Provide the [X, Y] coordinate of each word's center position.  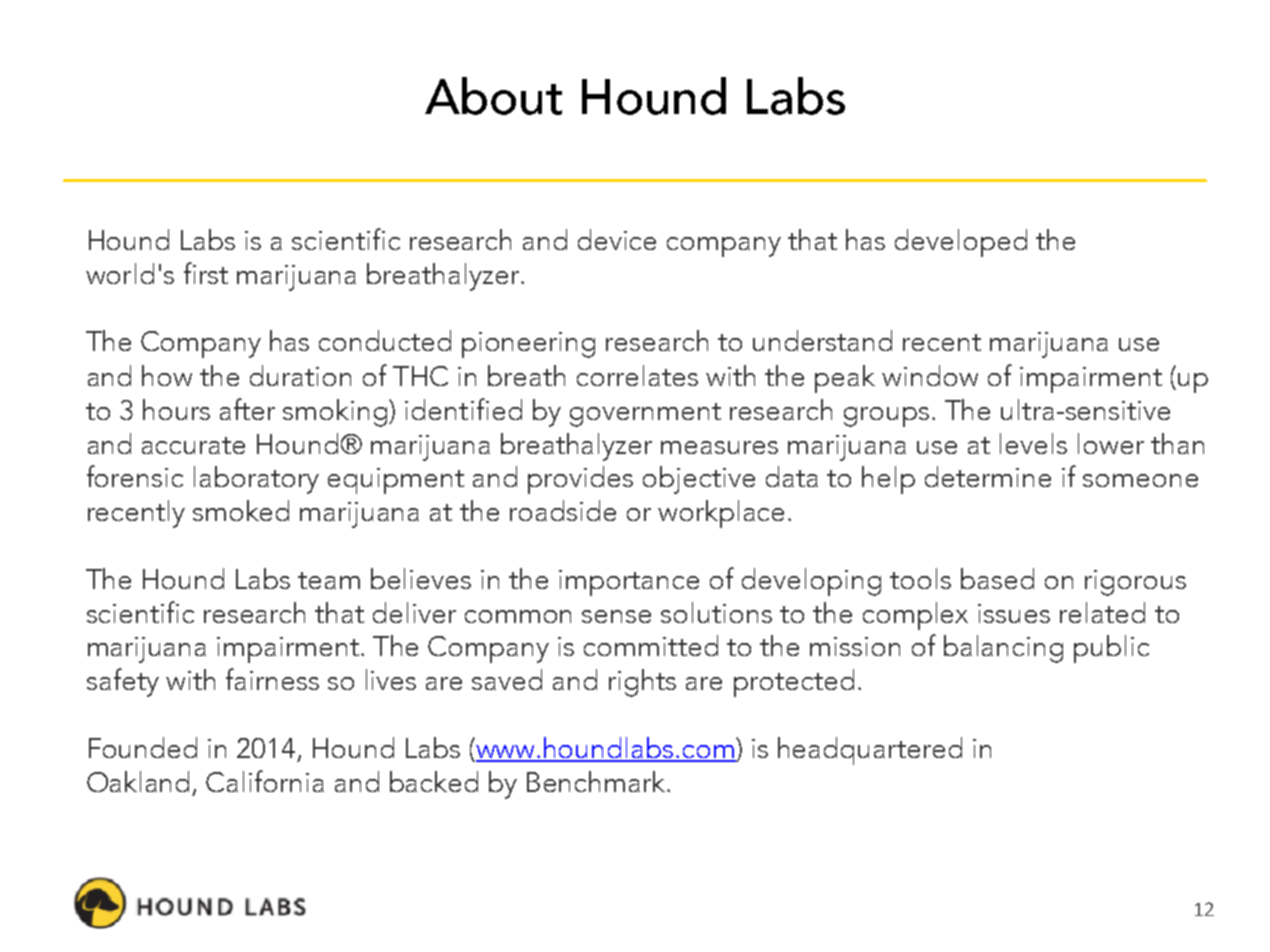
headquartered [870, 751]
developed [961, 243]
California [265, 781]
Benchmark [596, 781]
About [493, 96]
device [617, 239]
